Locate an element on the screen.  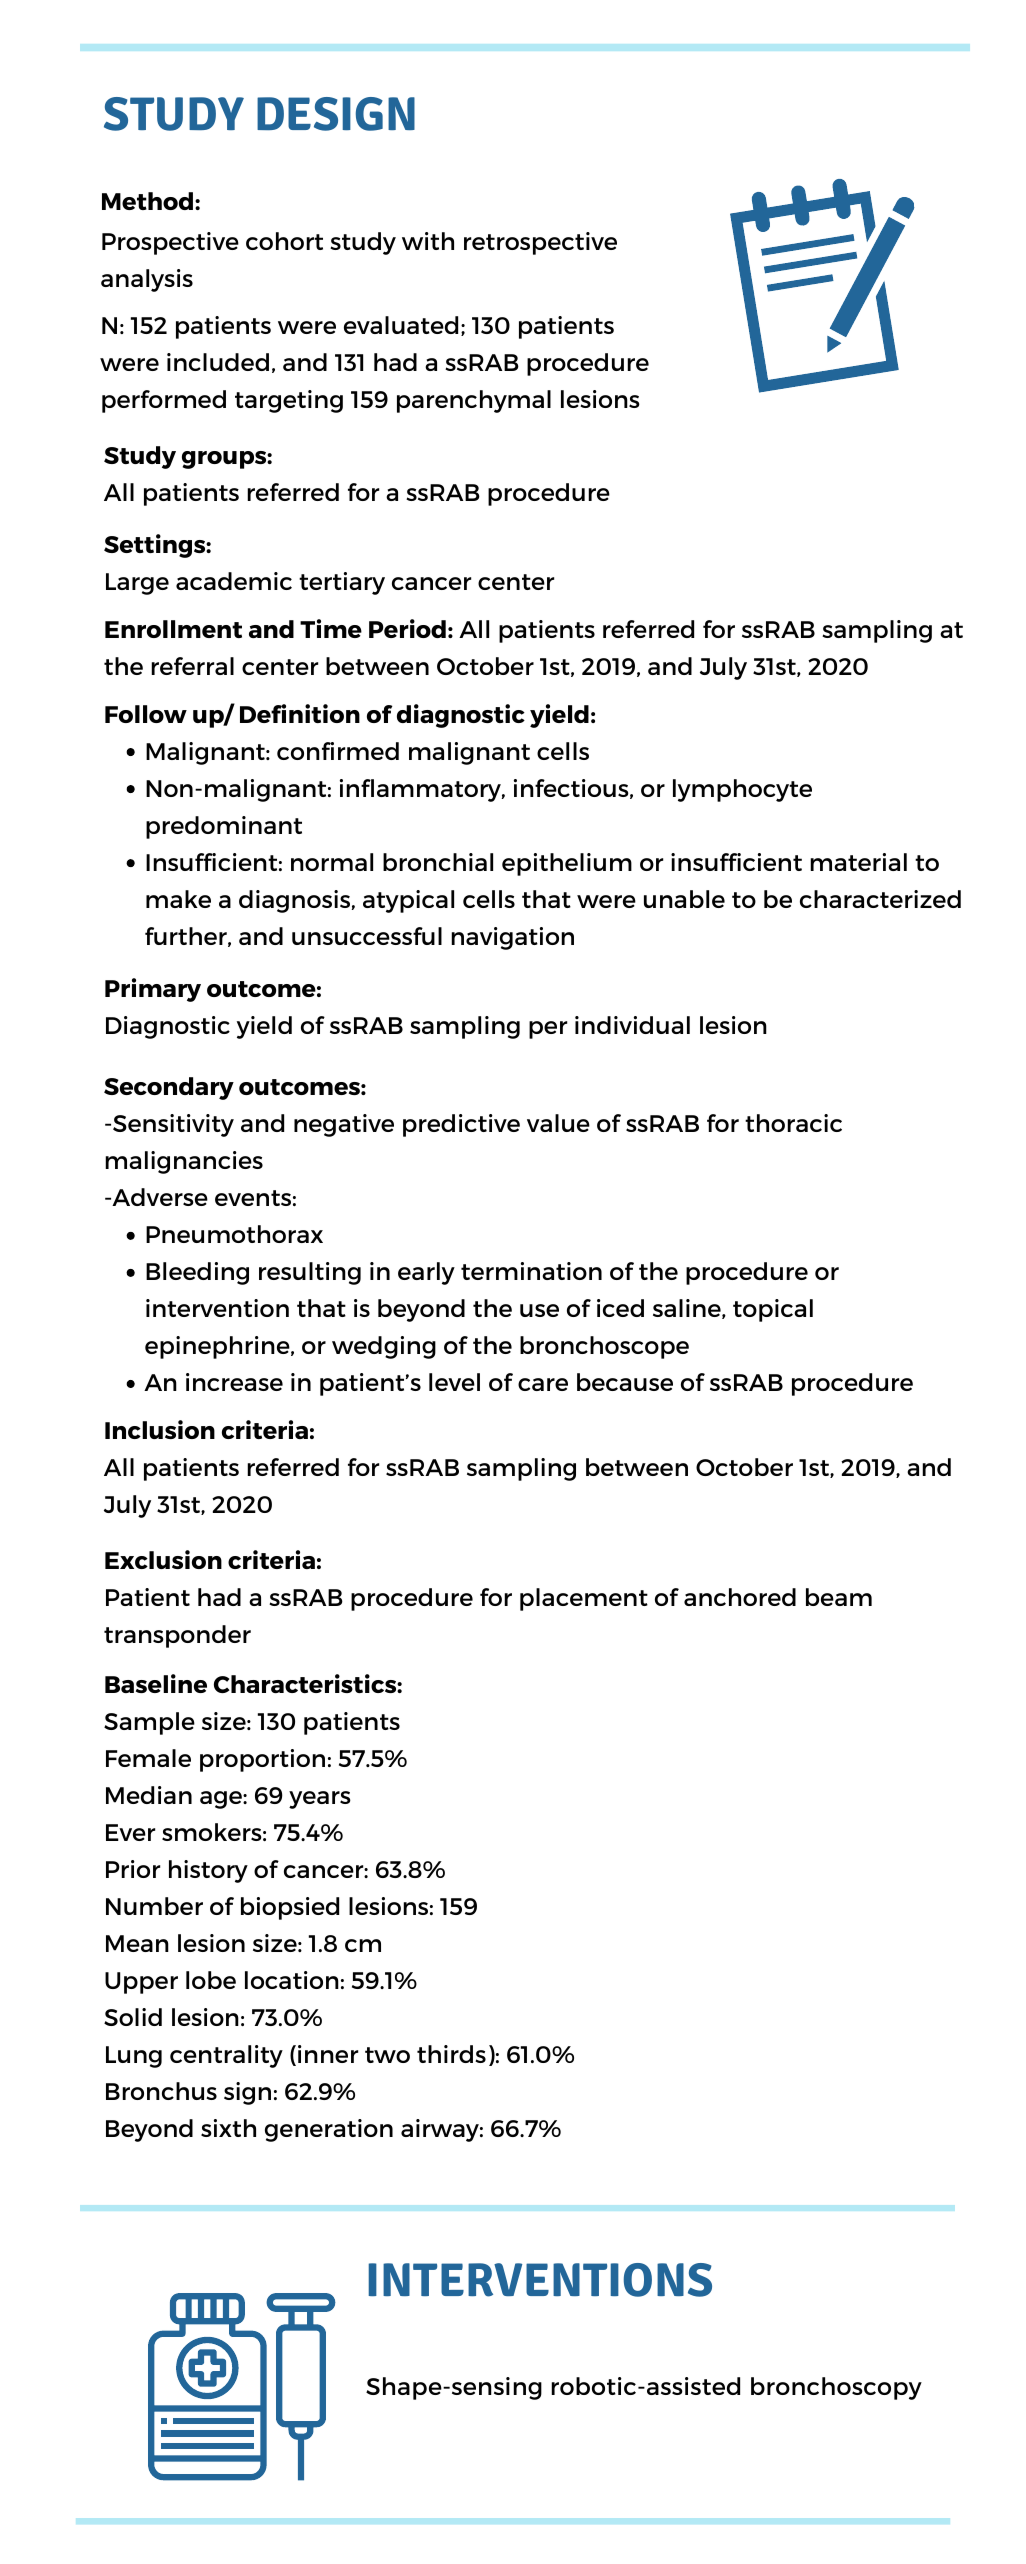
included is located at coordinates (218, 362).
